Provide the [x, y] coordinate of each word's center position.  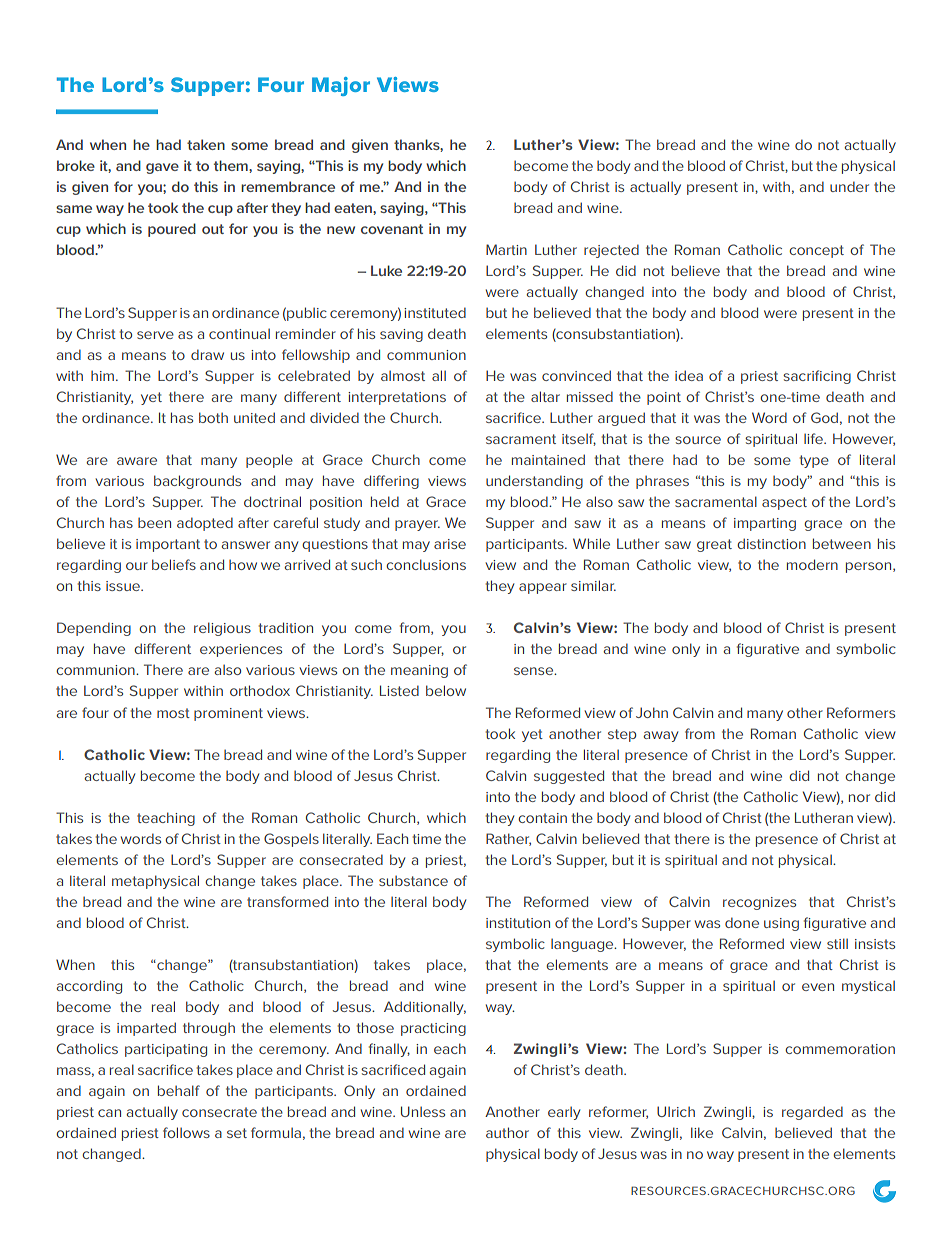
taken [206, 144]
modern [812, 564]
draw [207, 354]
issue [124, 586]
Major [341, 86]
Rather [508, 839]
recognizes [759, 903]
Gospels [291, 840]
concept [816, 251]
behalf [179, 1090]
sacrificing [817, 377]
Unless [423, 1111]
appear [543, 588]
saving [401, 335]
